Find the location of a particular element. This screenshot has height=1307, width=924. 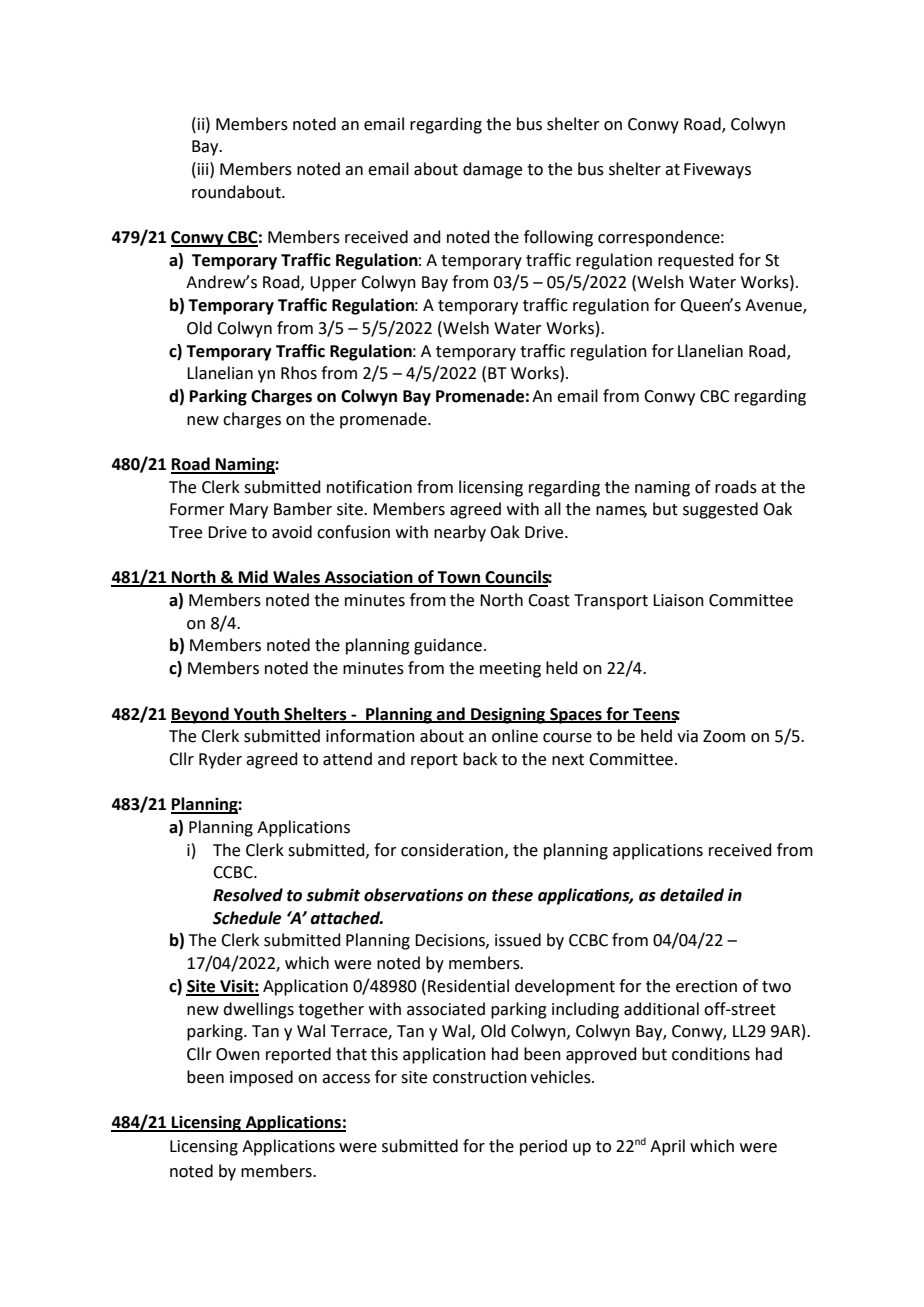

Youth is located at coordinates (256, 714).
